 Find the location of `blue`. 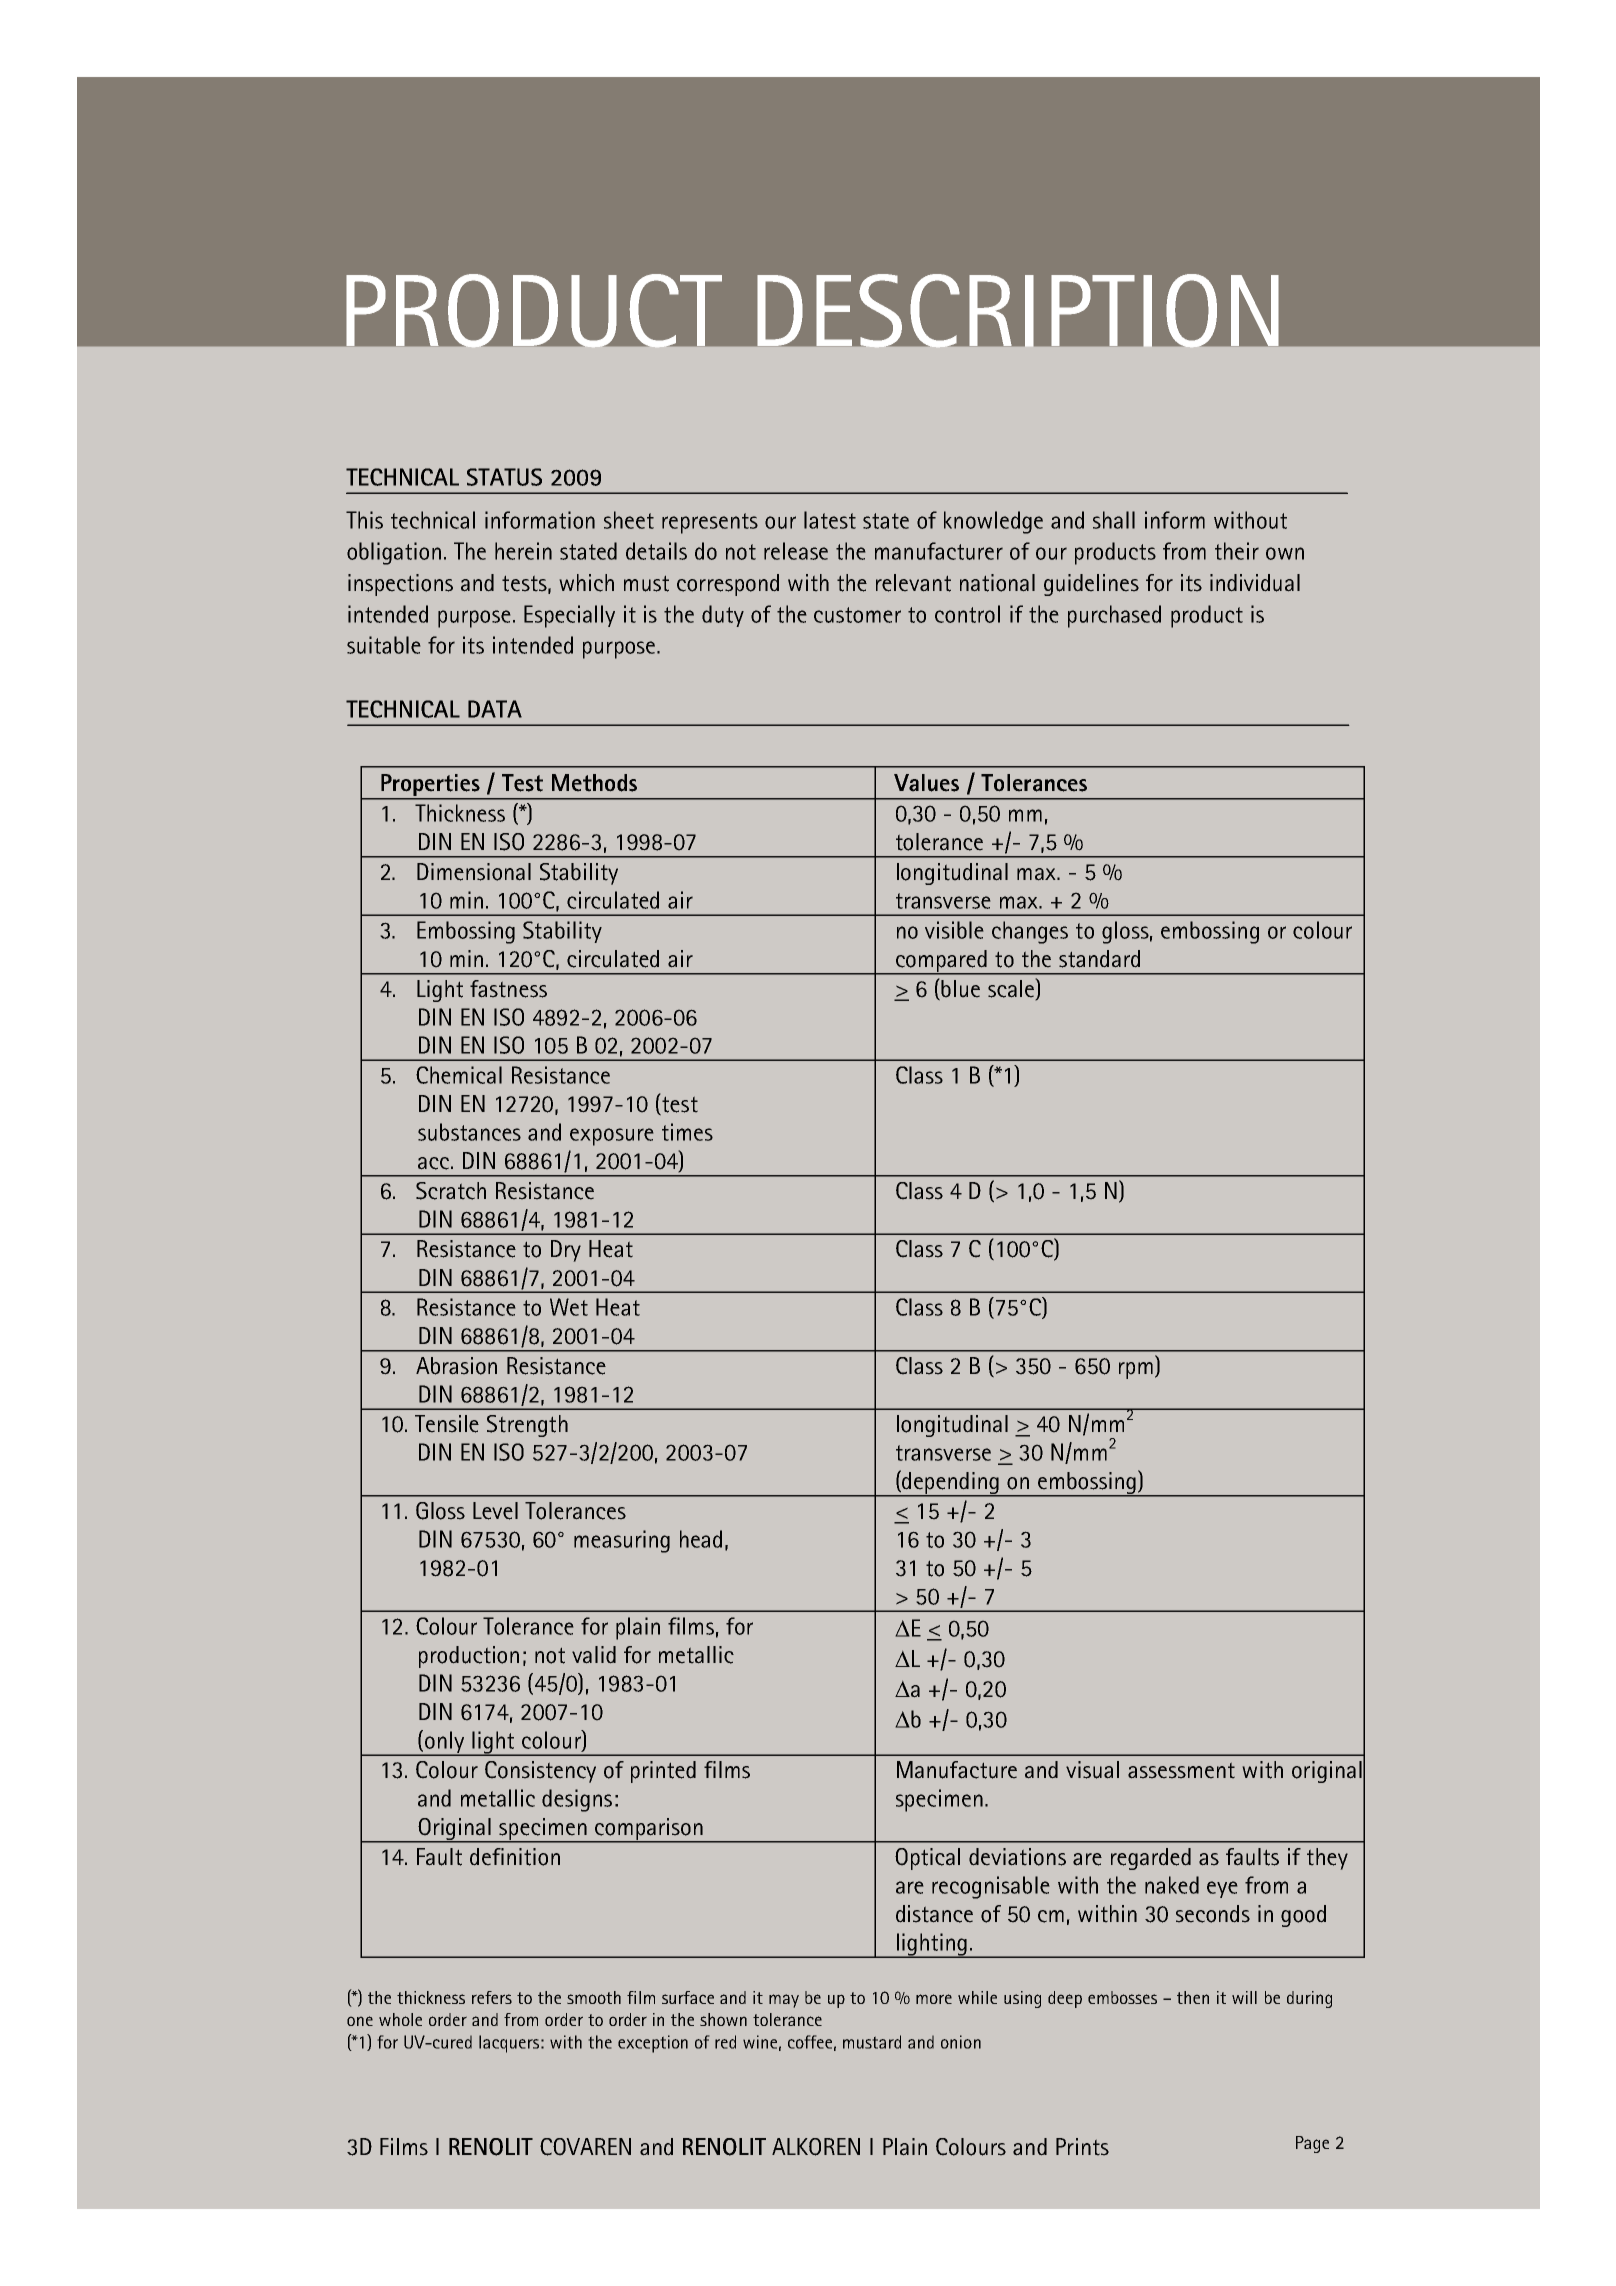

blue is located at coordinates (960, 989).
